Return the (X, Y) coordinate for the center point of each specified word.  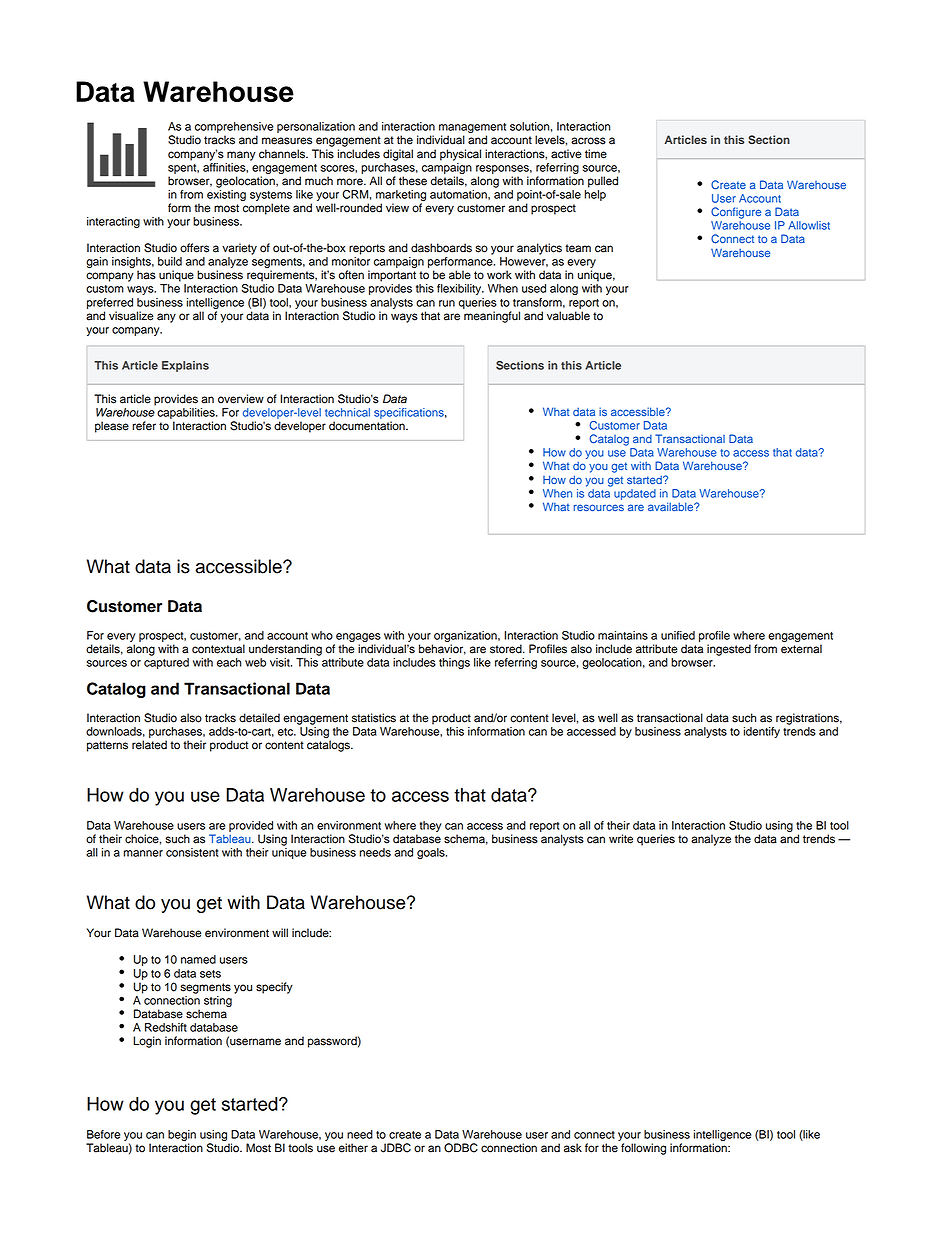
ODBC (461, 1148)
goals (432, 853)
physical (460, 155)
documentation (368, 426)
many (241, 156)
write (621, 839)
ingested (729, 650)
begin (182, 1137)
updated (635, 494)
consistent (192, 852)
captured (166, 663)
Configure (736, 213)
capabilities (187, 413)
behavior (442, 649)
